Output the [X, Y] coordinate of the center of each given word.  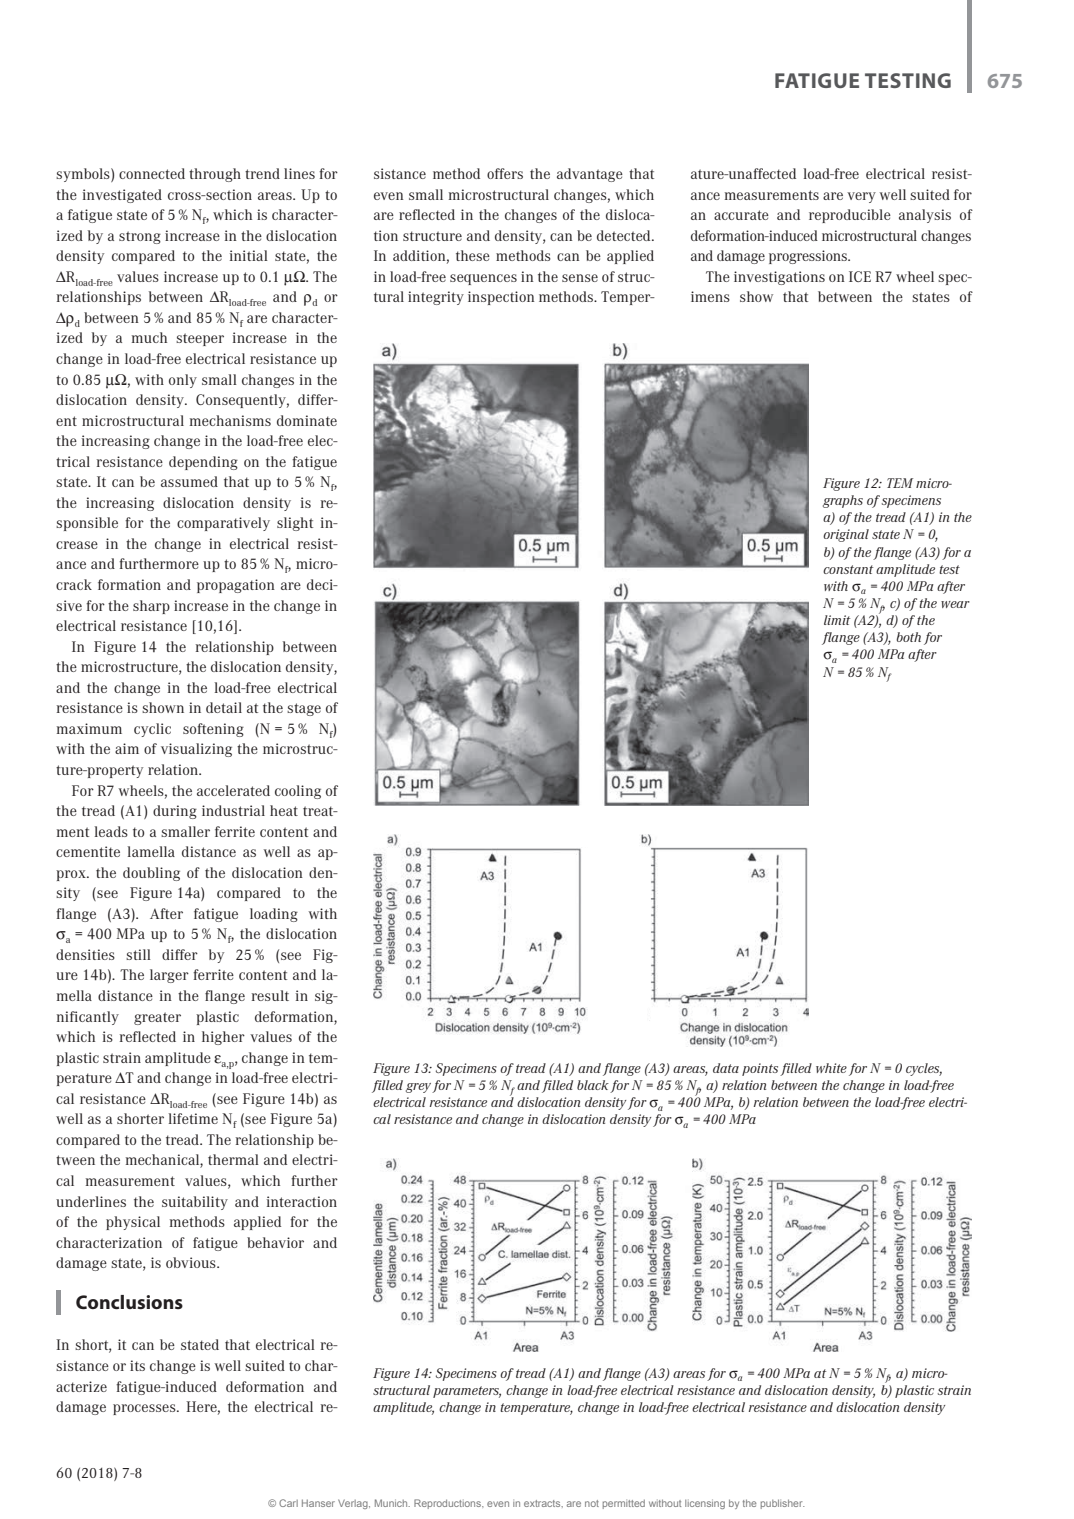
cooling [298, 792]
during [175, 812]
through [215, 175]
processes [145, 1409]
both [908, 637]
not [592, 1503]
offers [505, 173]
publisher [782, 1504]
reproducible [850, 216]
